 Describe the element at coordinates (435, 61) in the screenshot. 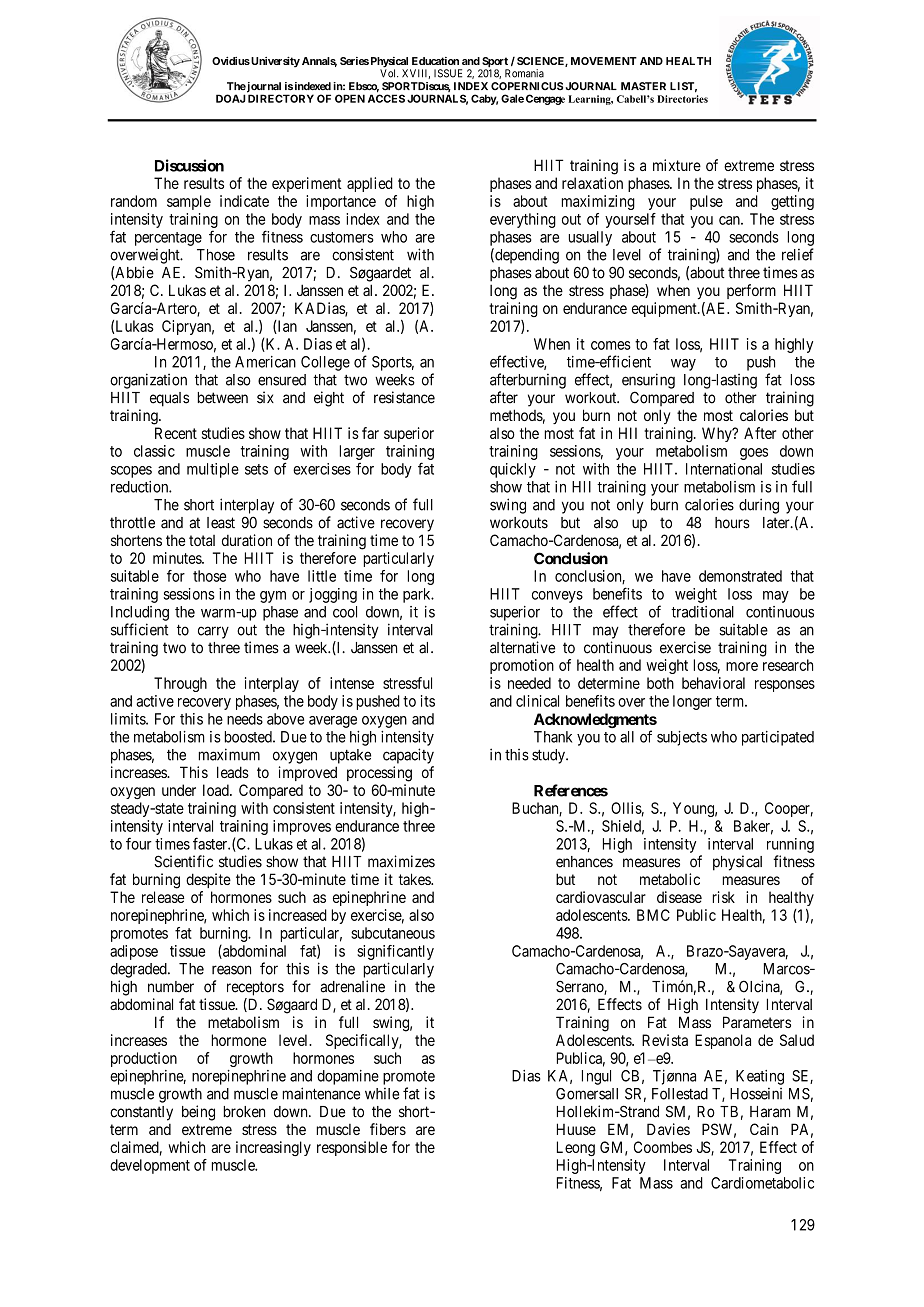

I see `Education` at that location.
